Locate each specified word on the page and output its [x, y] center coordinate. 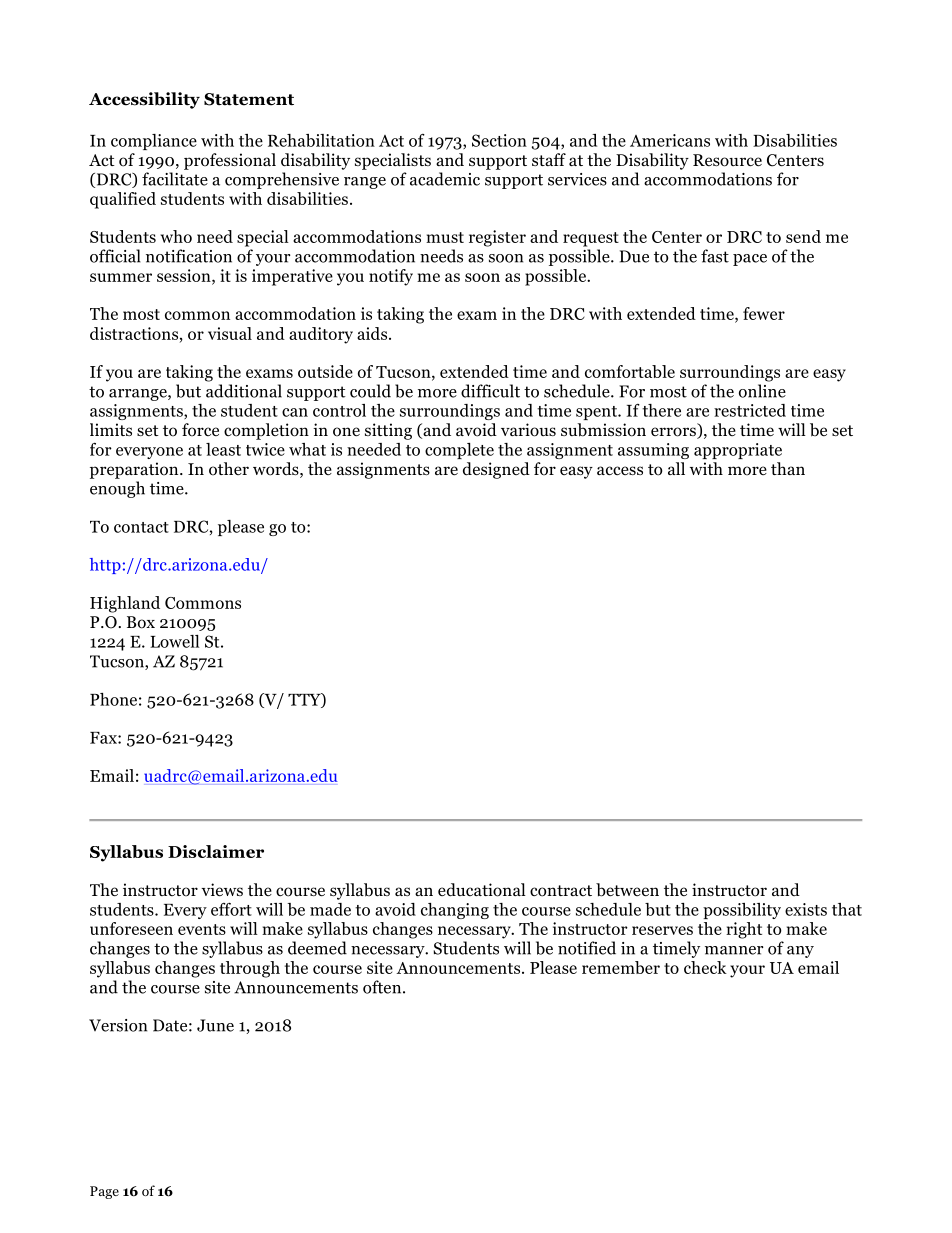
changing [455, 911]
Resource [727, 160]
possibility [742, 911]
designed [496, 470]
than [788, 468]
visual [230, 333]
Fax [104, 738]
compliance [154, 142]
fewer [764, 313]
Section [499, 140]
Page [104, 1192]
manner [734, 950]
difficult [490, 391]
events [202, 929]
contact [141, 527]
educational [482, 890]
